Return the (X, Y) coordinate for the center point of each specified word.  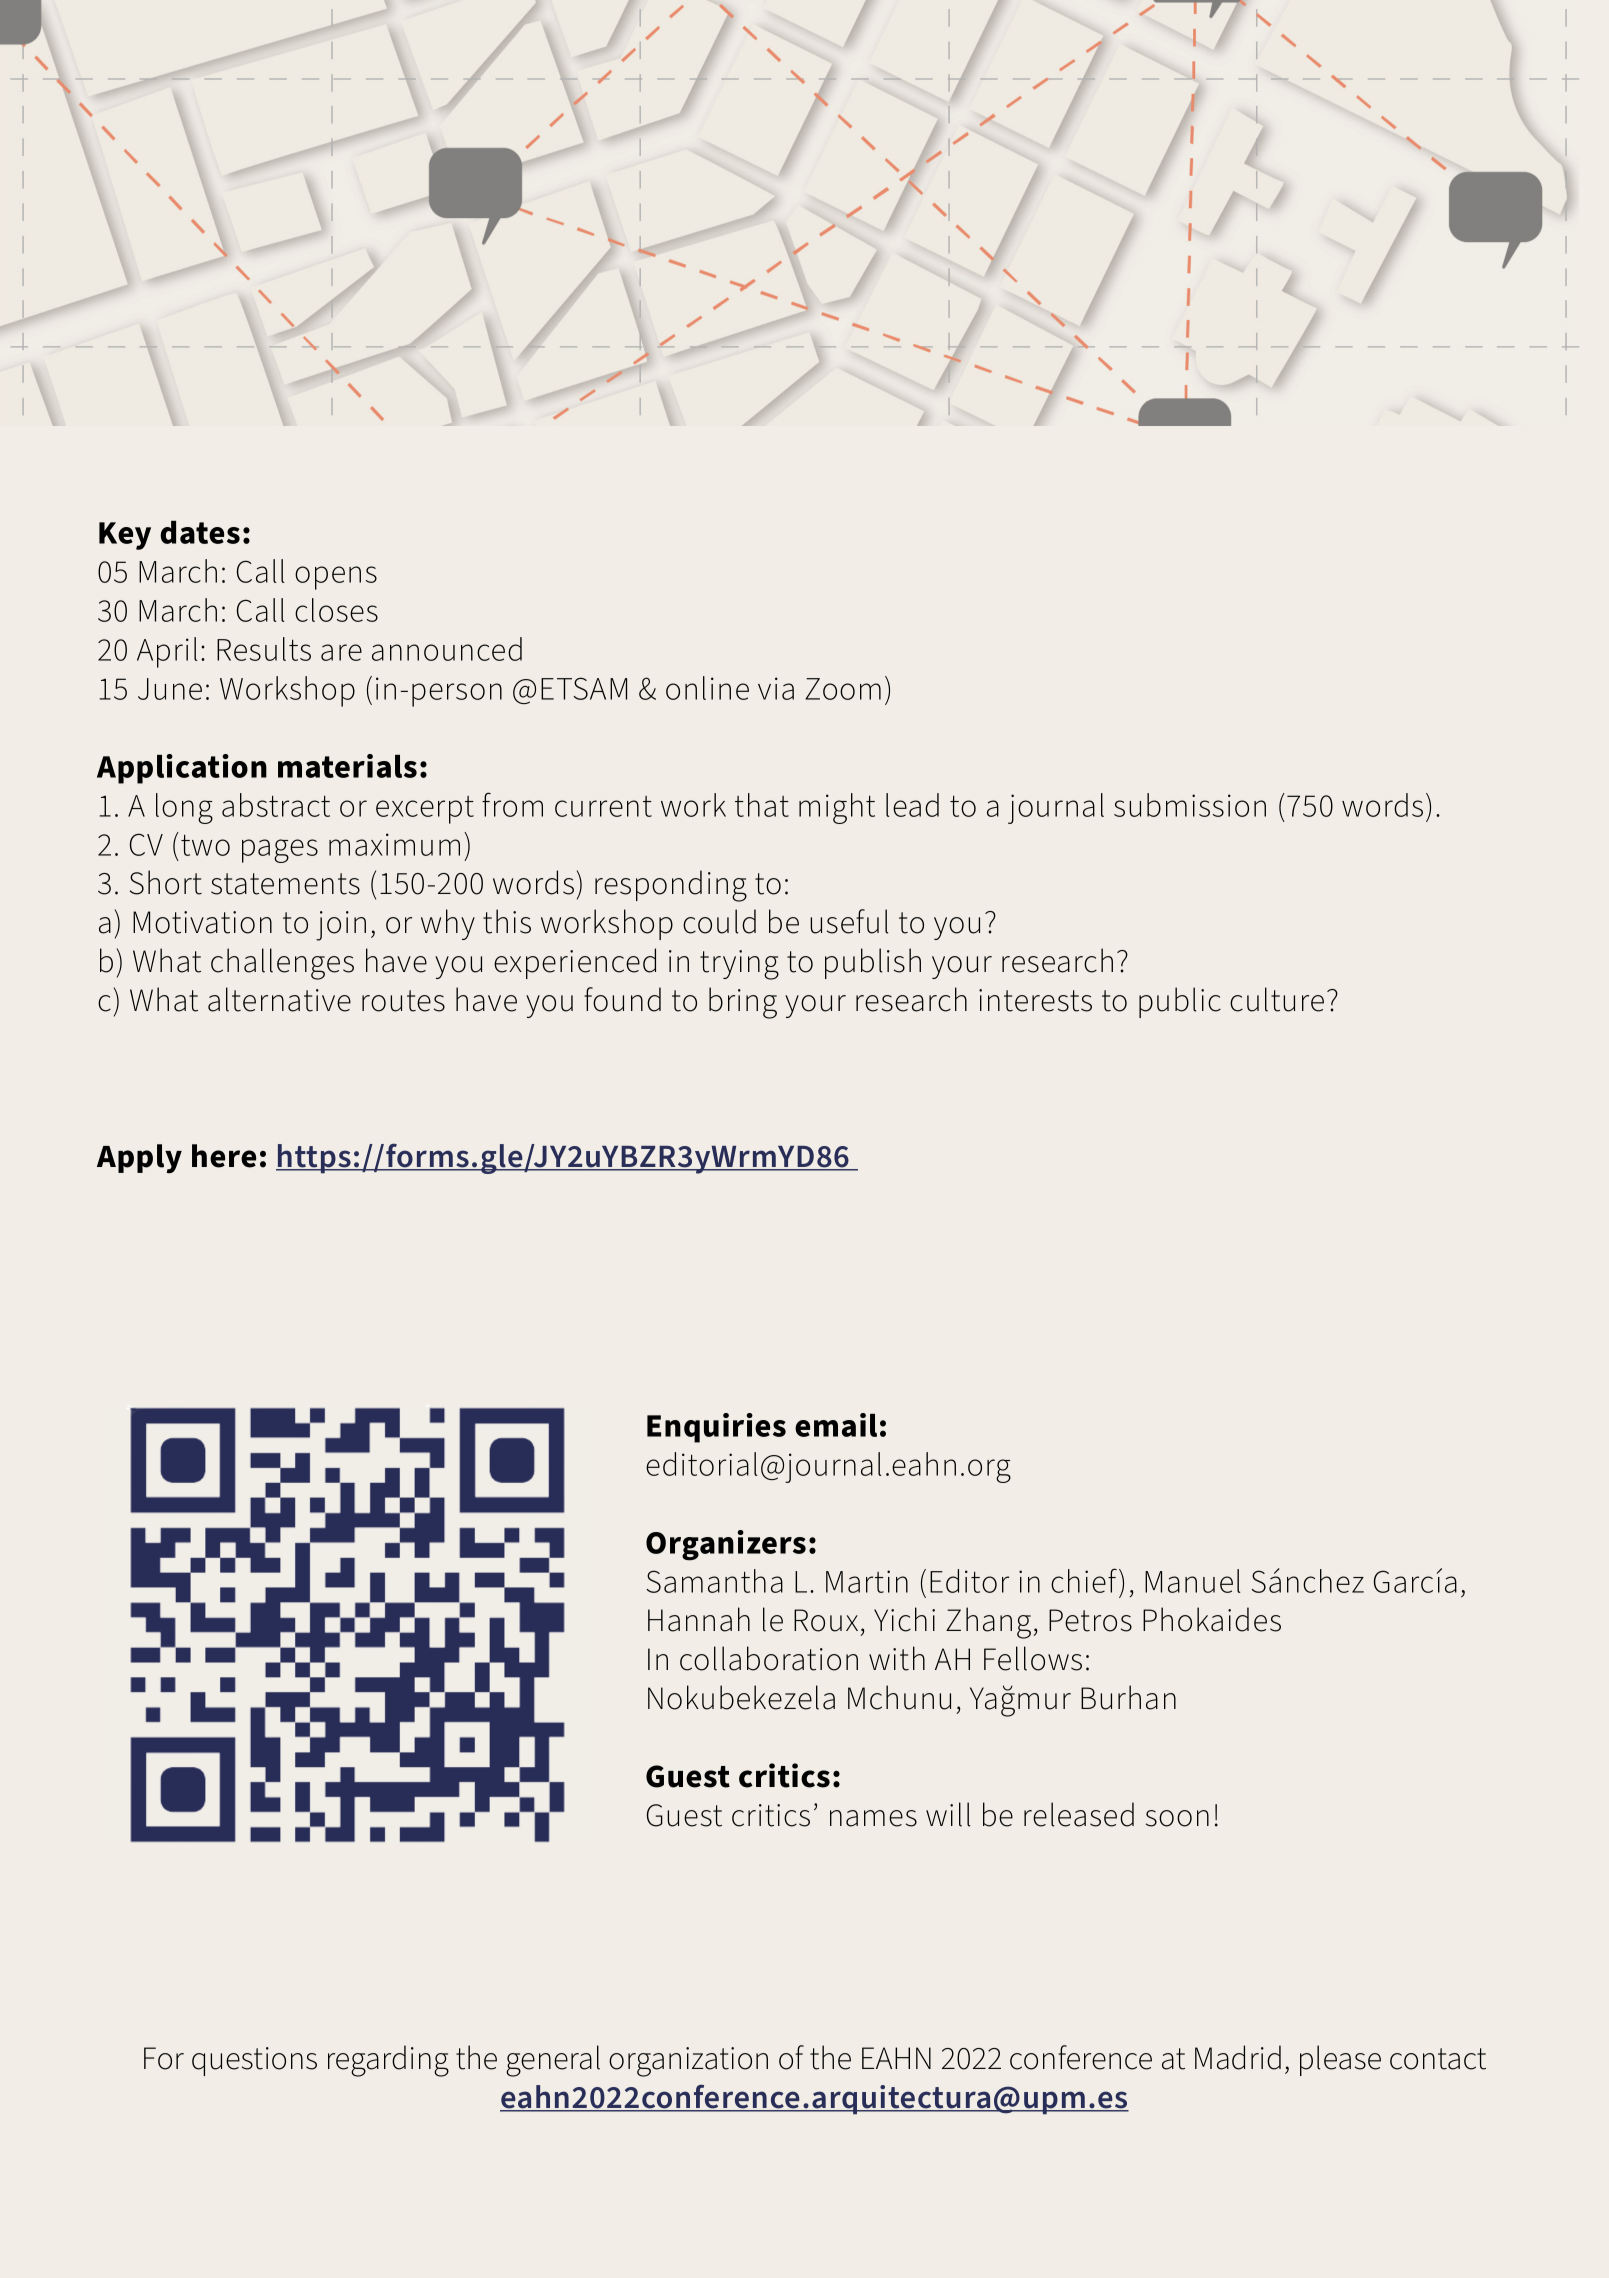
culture (1277, 999)
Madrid (1238, 2057)
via (776, 688)
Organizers (726, 1545)
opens (336, 578)
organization (688, 2062)
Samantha (714, 1581)
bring (743, 1003)
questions (254, 2061)
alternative (279, 999)
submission (1190, 805)
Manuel (1192, 1581)
